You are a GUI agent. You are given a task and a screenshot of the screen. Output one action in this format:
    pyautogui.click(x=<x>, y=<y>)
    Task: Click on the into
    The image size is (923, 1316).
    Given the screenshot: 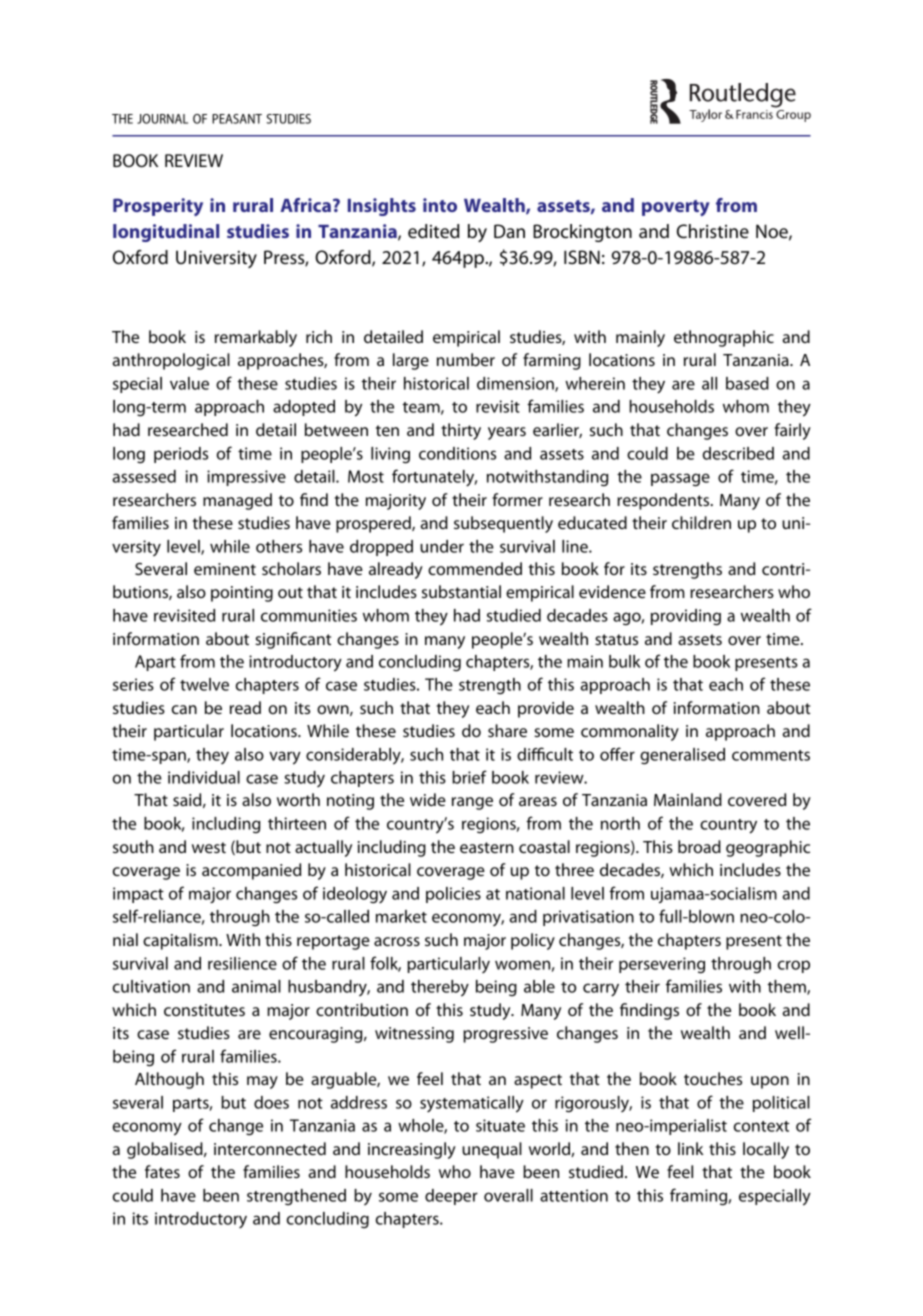 What is the action you would take?
    pyautogui.click(x=440, y=205)
